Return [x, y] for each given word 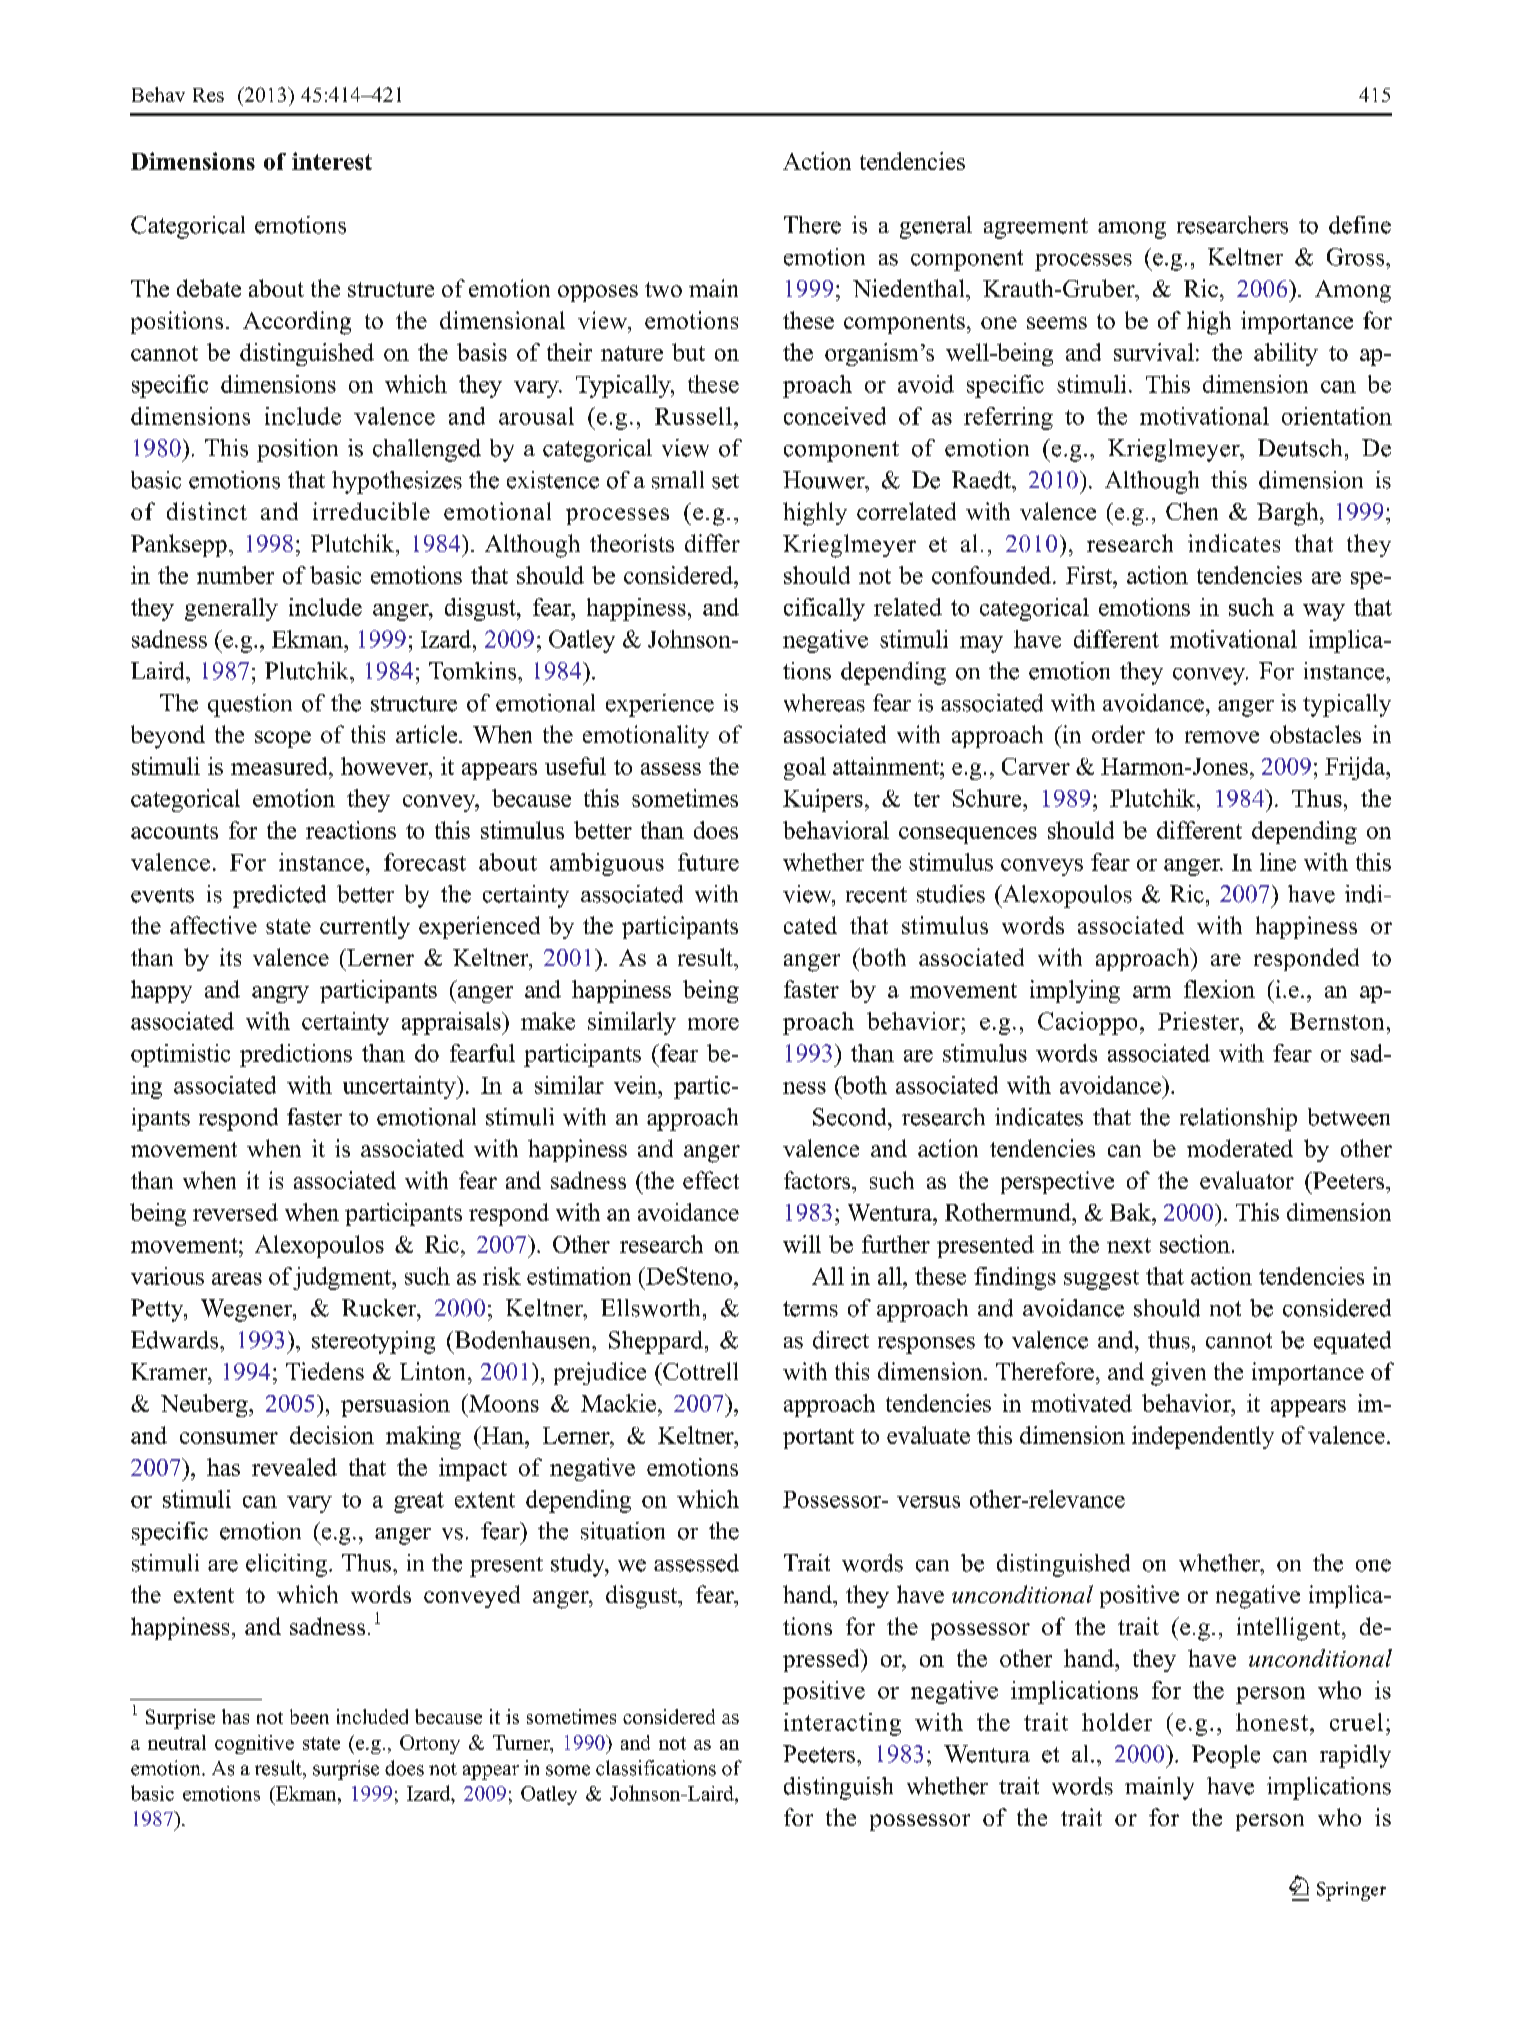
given [1178, 1374]
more [713, 1024]
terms [810, 1309]
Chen [1192, 511]
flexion [1219, 989]
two [663, 289]
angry [280, 994]
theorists [632, 543]
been [309, 1716]
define [1360, 225]
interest [332, 161]
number [235, 575]
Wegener [248, 1310]
